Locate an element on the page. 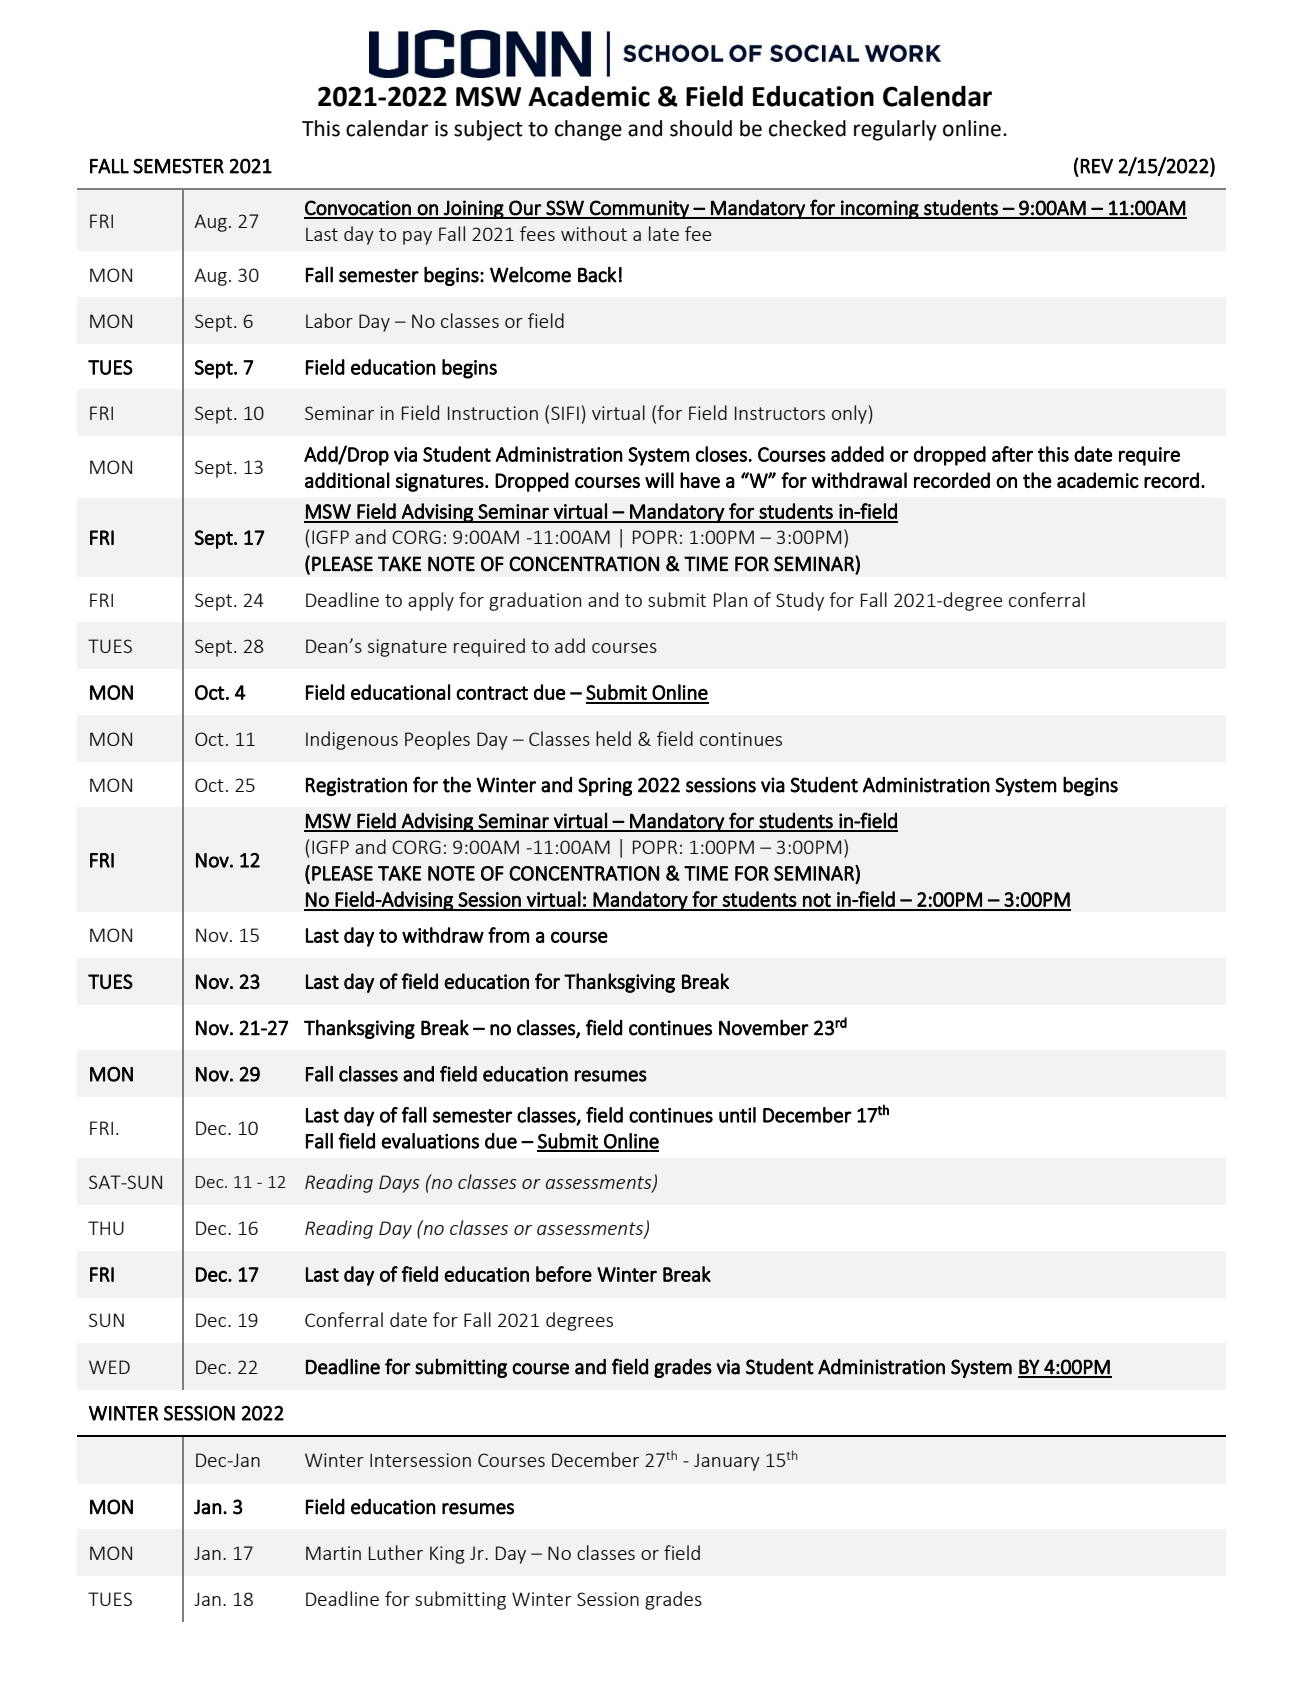 The image size is (1310, 1695). Registration is located at coordinates (356, 786).
